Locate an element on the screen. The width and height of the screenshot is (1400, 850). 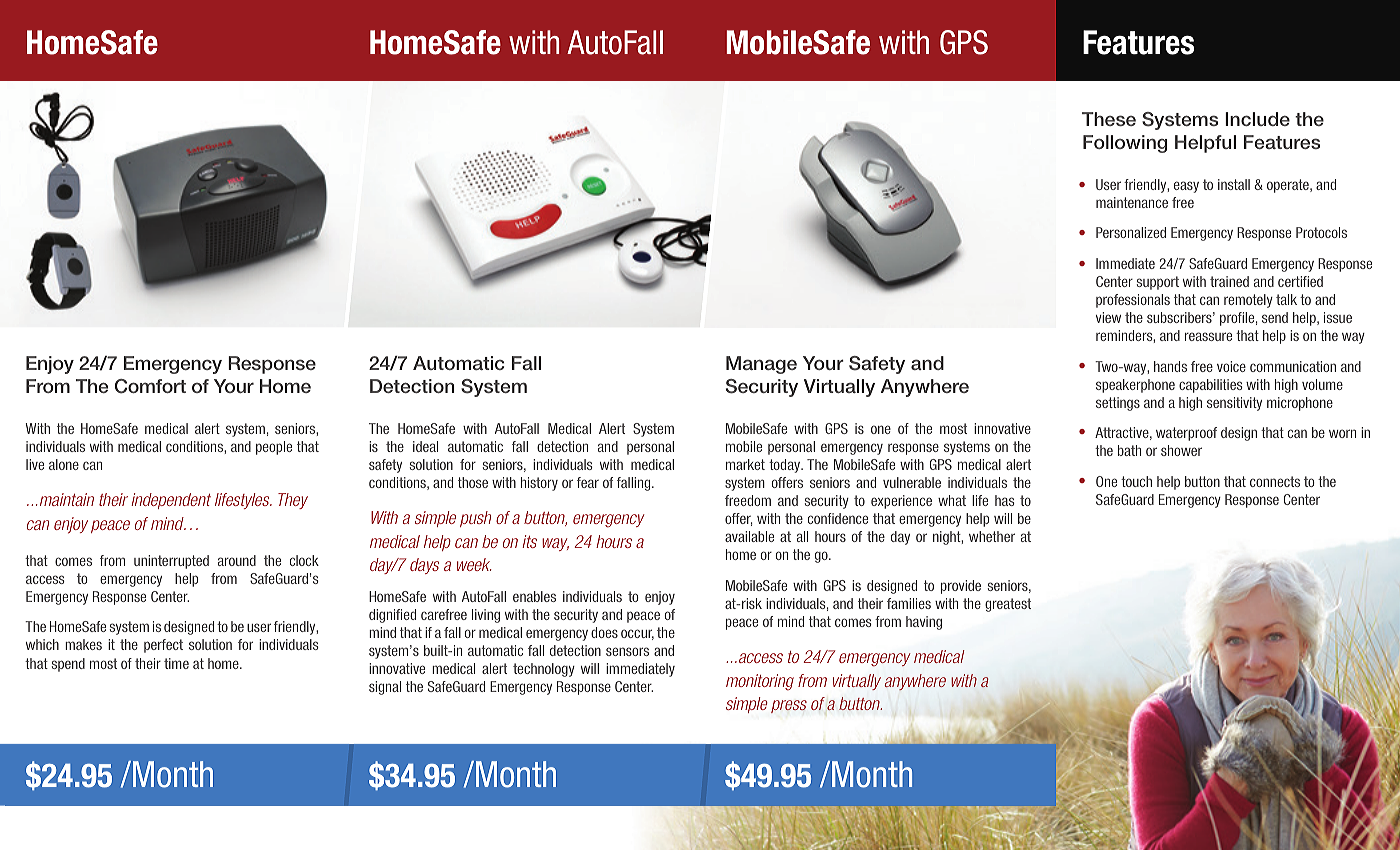
Comfort is located at coordinates (150, 386).
